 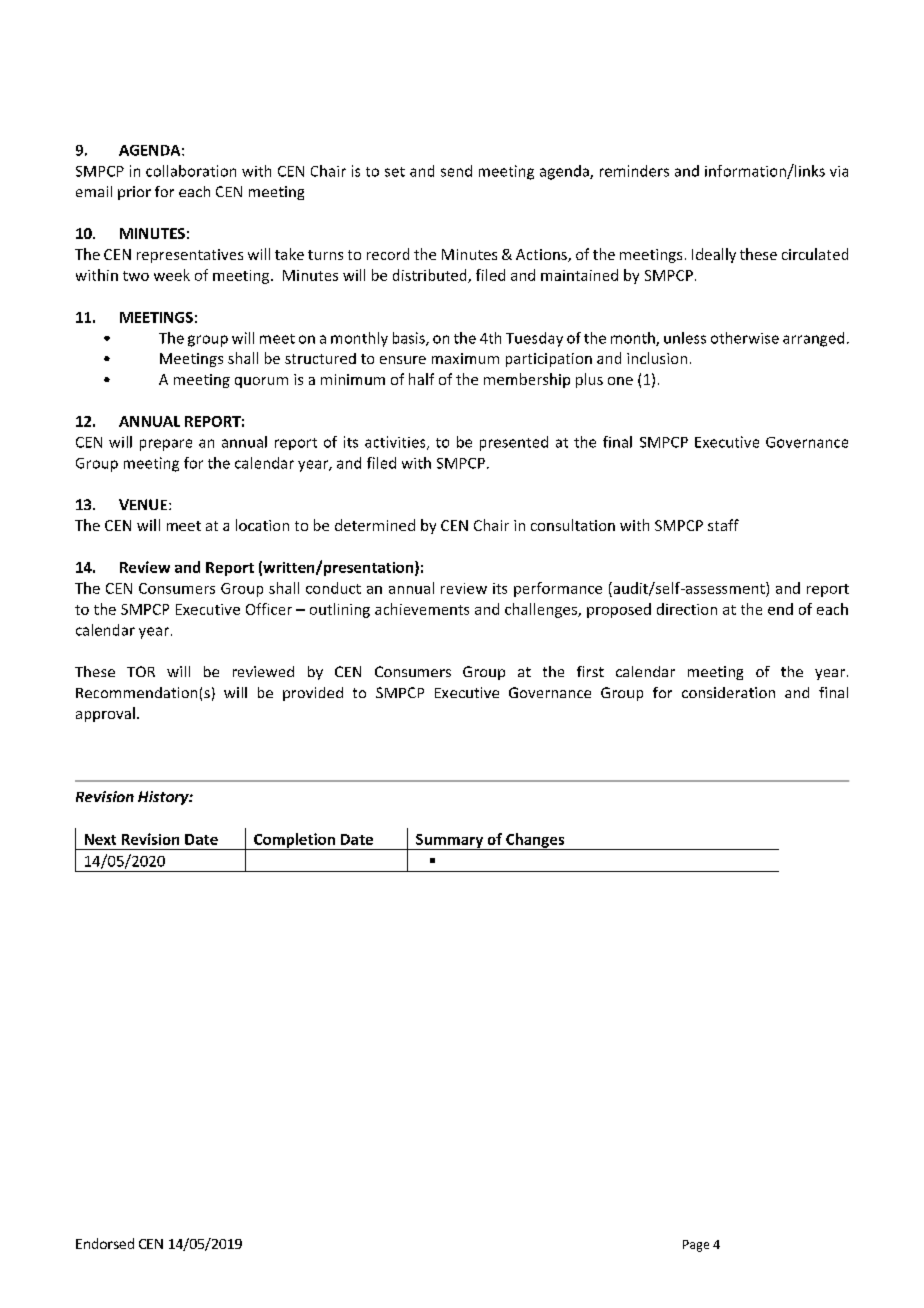 What do you see at coordinates (696, 1246) in the screenshot?
I see `Page` at bounding box center [696, 1246].
